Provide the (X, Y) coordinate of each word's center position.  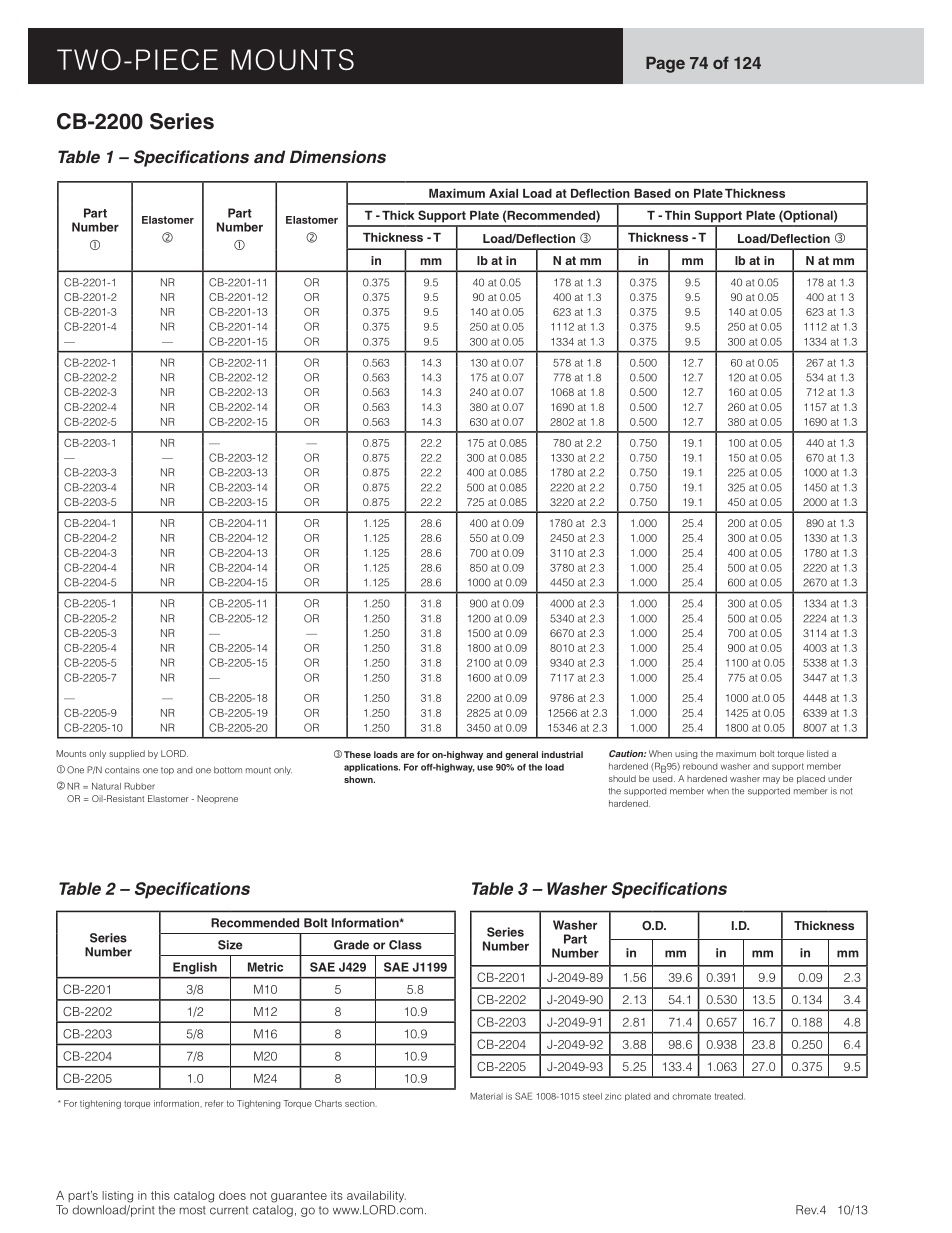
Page (665, 64)
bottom (228, 770)
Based (652, 193)
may (771, 780)
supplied (127, 754)
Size (230, 945)
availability (376, 1197)
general (521, 755)
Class (405, 945)
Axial (503, 193)
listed (817, 753)
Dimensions (338, 156)
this (160, 1195)
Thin (677, 215)
